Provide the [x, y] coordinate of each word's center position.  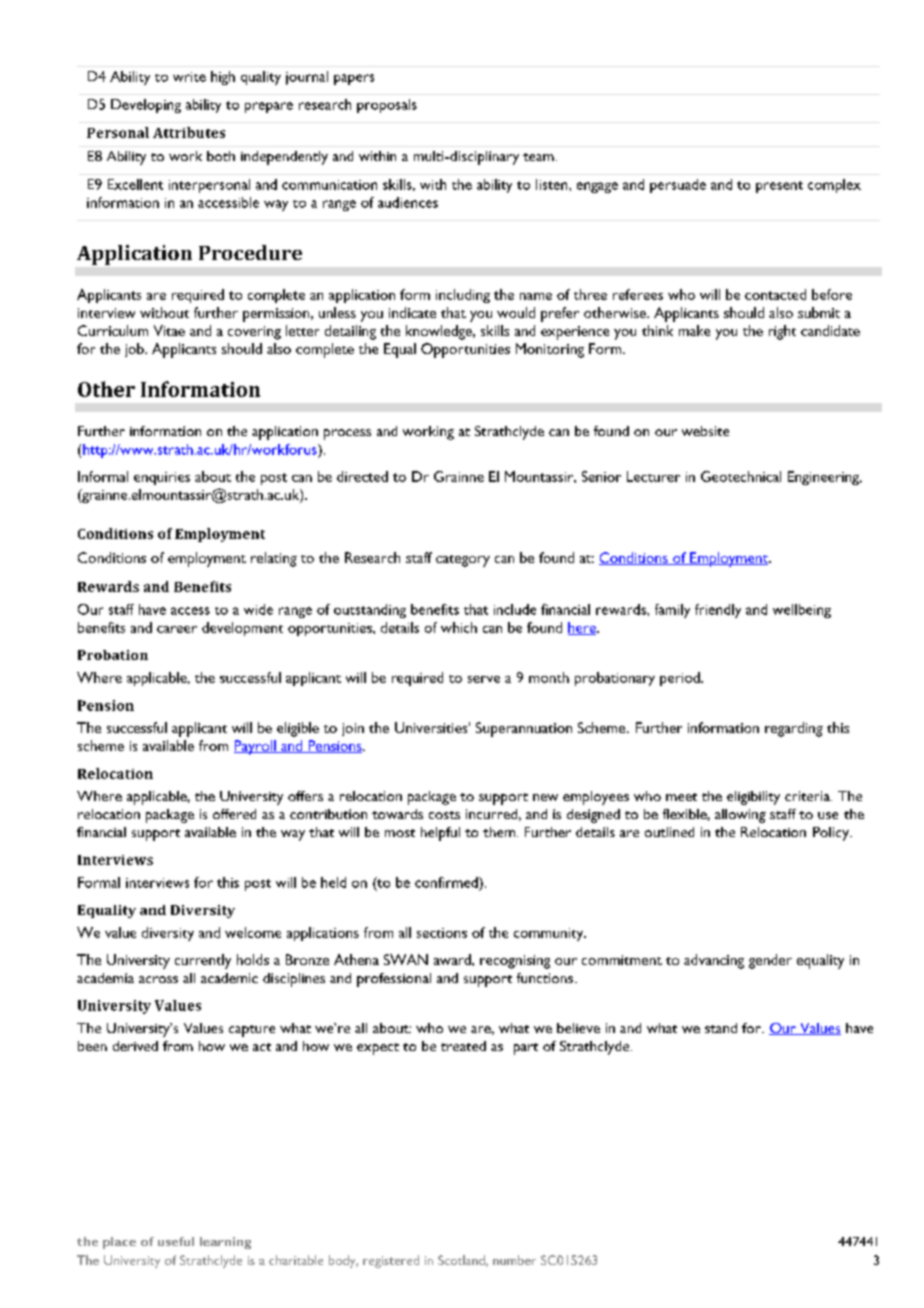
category [463, 561]
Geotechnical [741, 476]
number [514, 1260]
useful [176, 1241]
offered [234, 814]
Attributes [189, 132]
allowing [740, 816]
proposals [387, 106]
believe [578, 1028]
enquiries [162, 478]
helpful [440, 834]
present [779, 187]
